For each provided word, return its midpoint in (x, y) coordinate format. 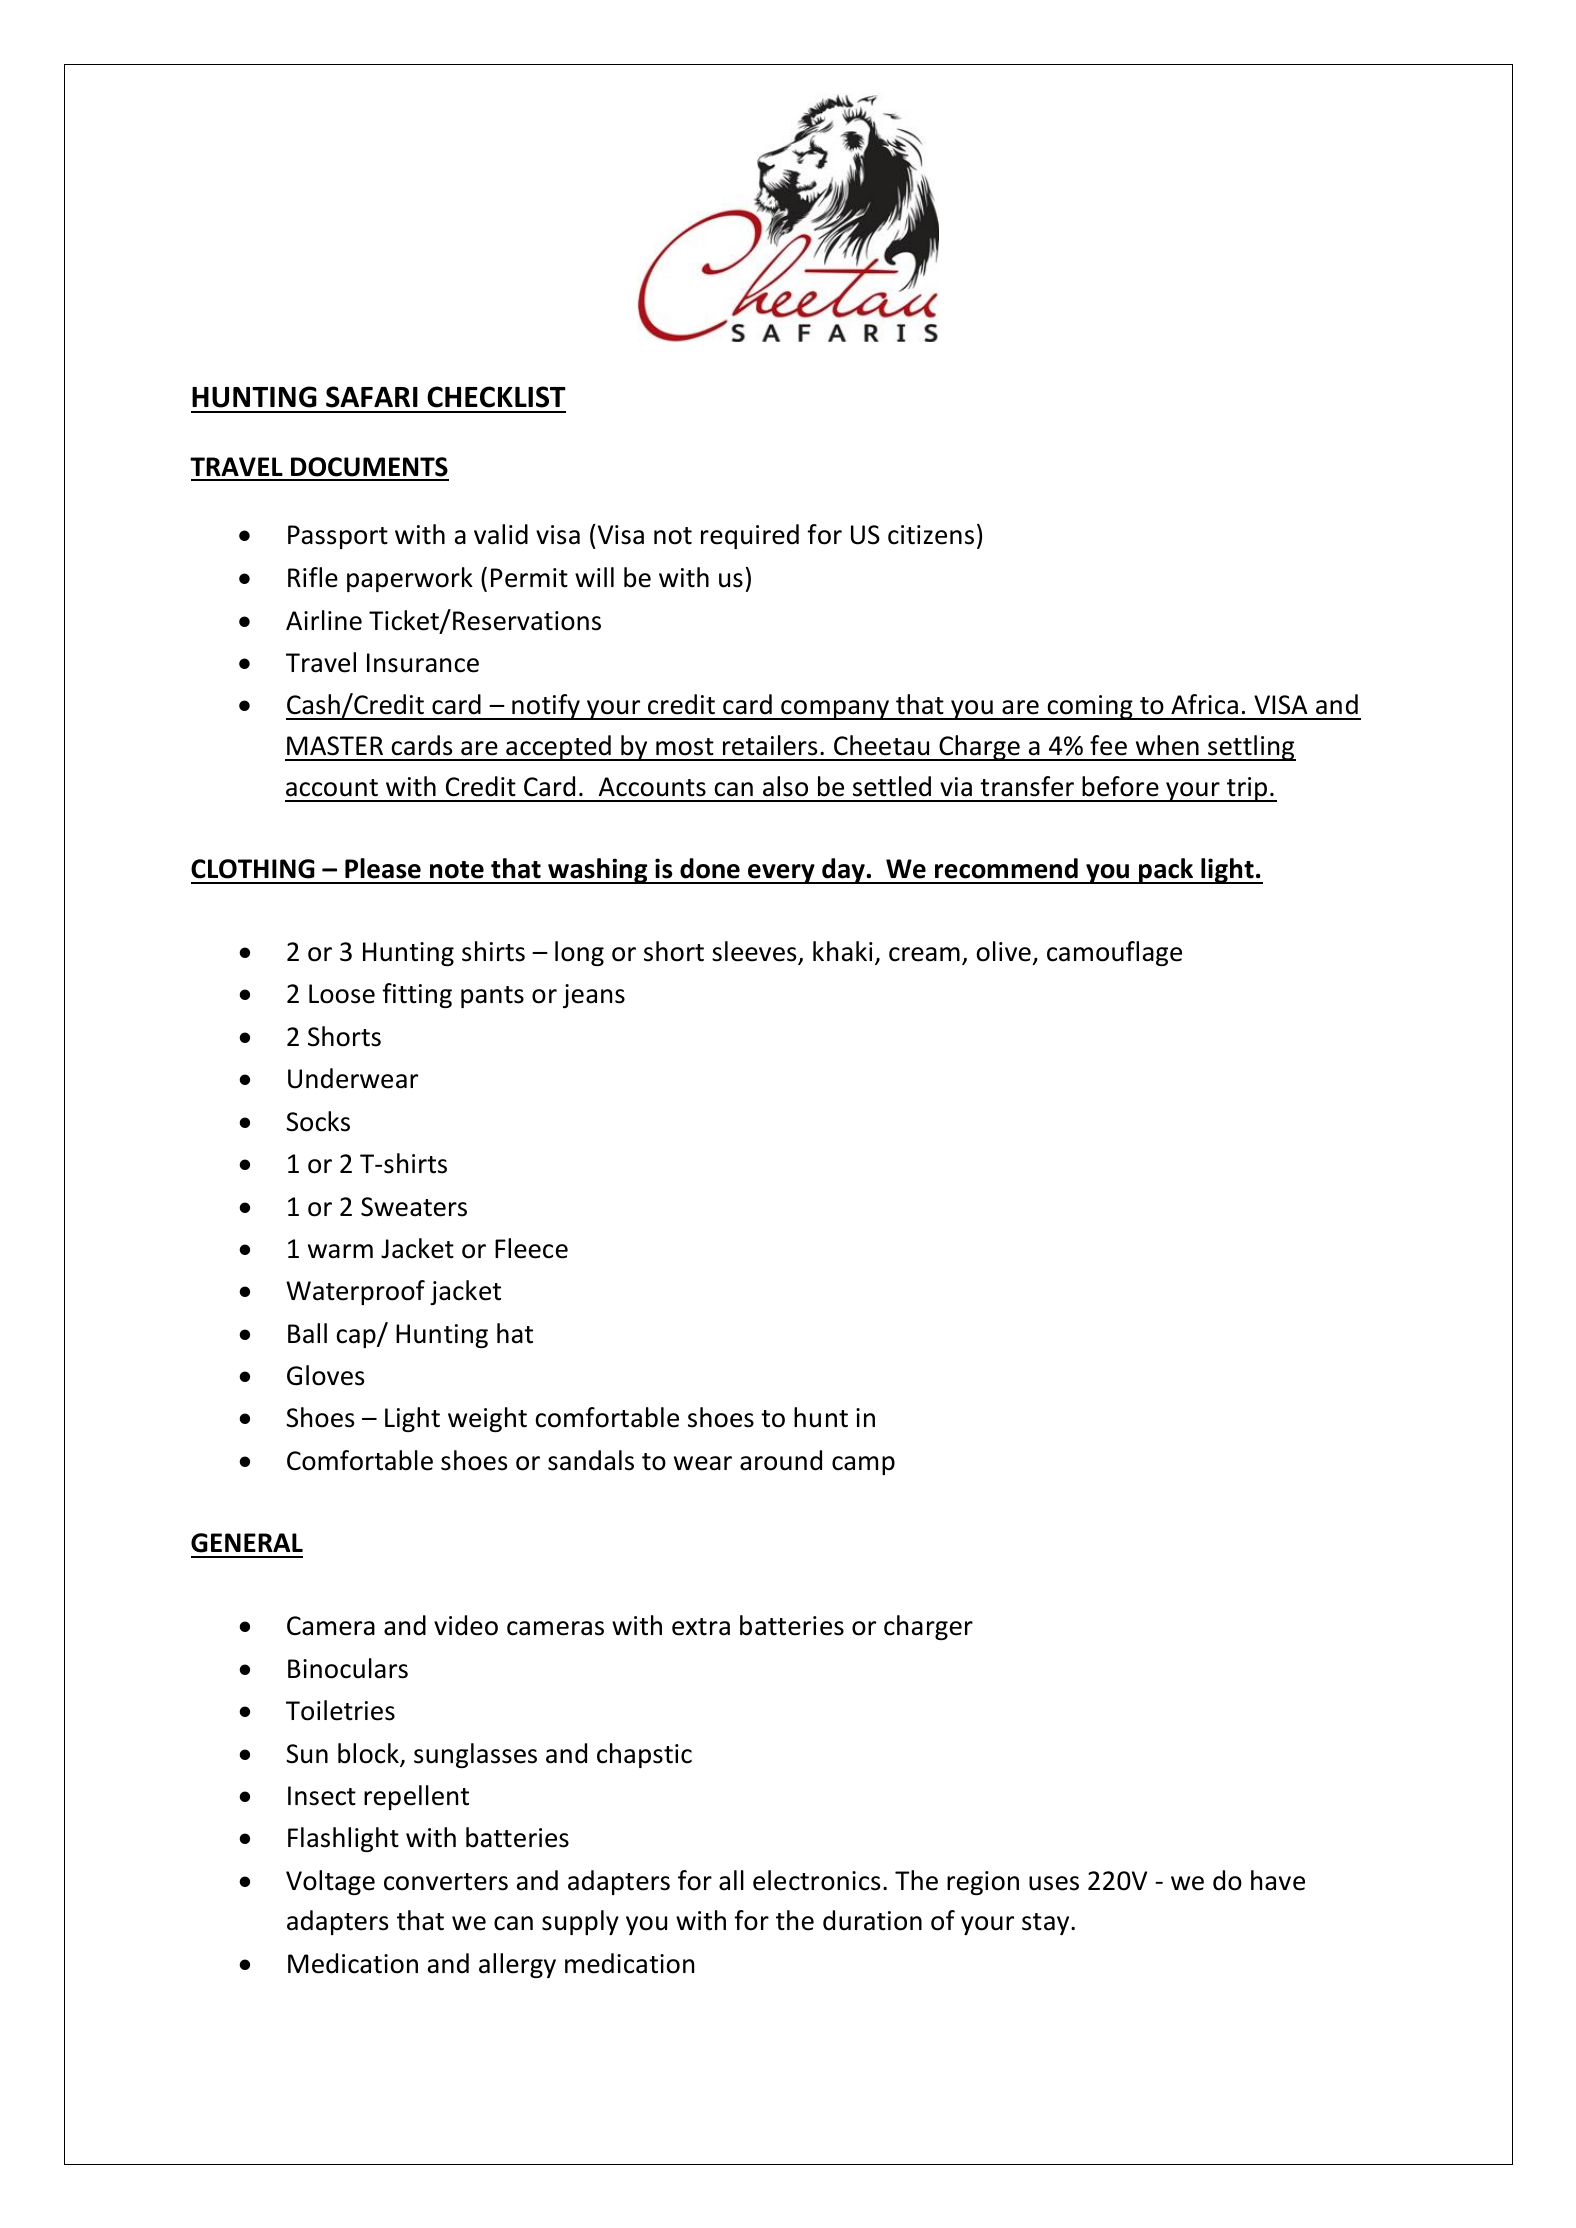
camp (863, 1465)
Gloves (325, 1375)
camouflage (1114, 953)
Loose (342, 994)
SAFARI (372, 397)
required (750, 536)
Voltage (330, 1882)
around (781, 1460)
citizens (931, 535)
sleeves (755, 952)
